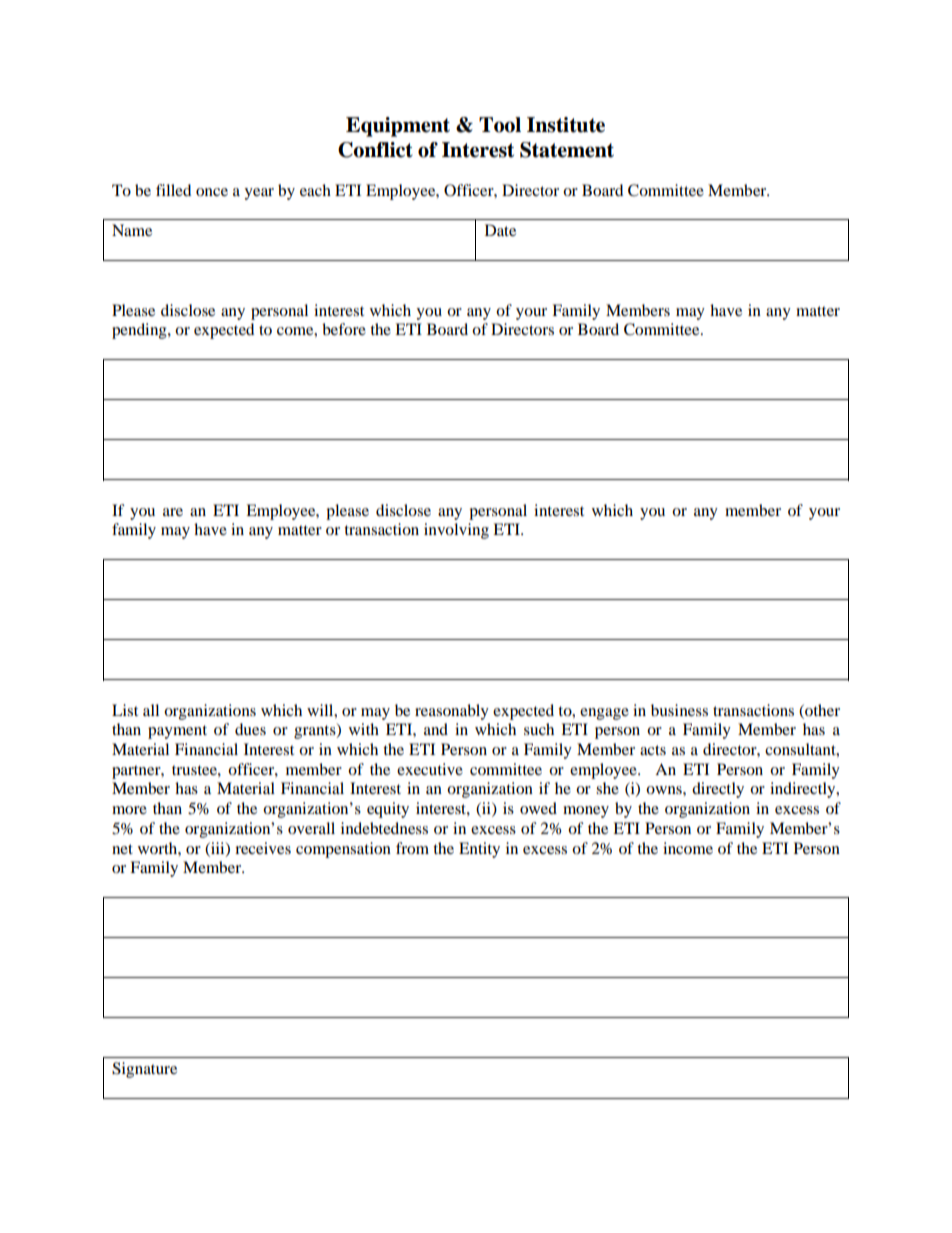  I want to click on pending, so click(140, 331).
